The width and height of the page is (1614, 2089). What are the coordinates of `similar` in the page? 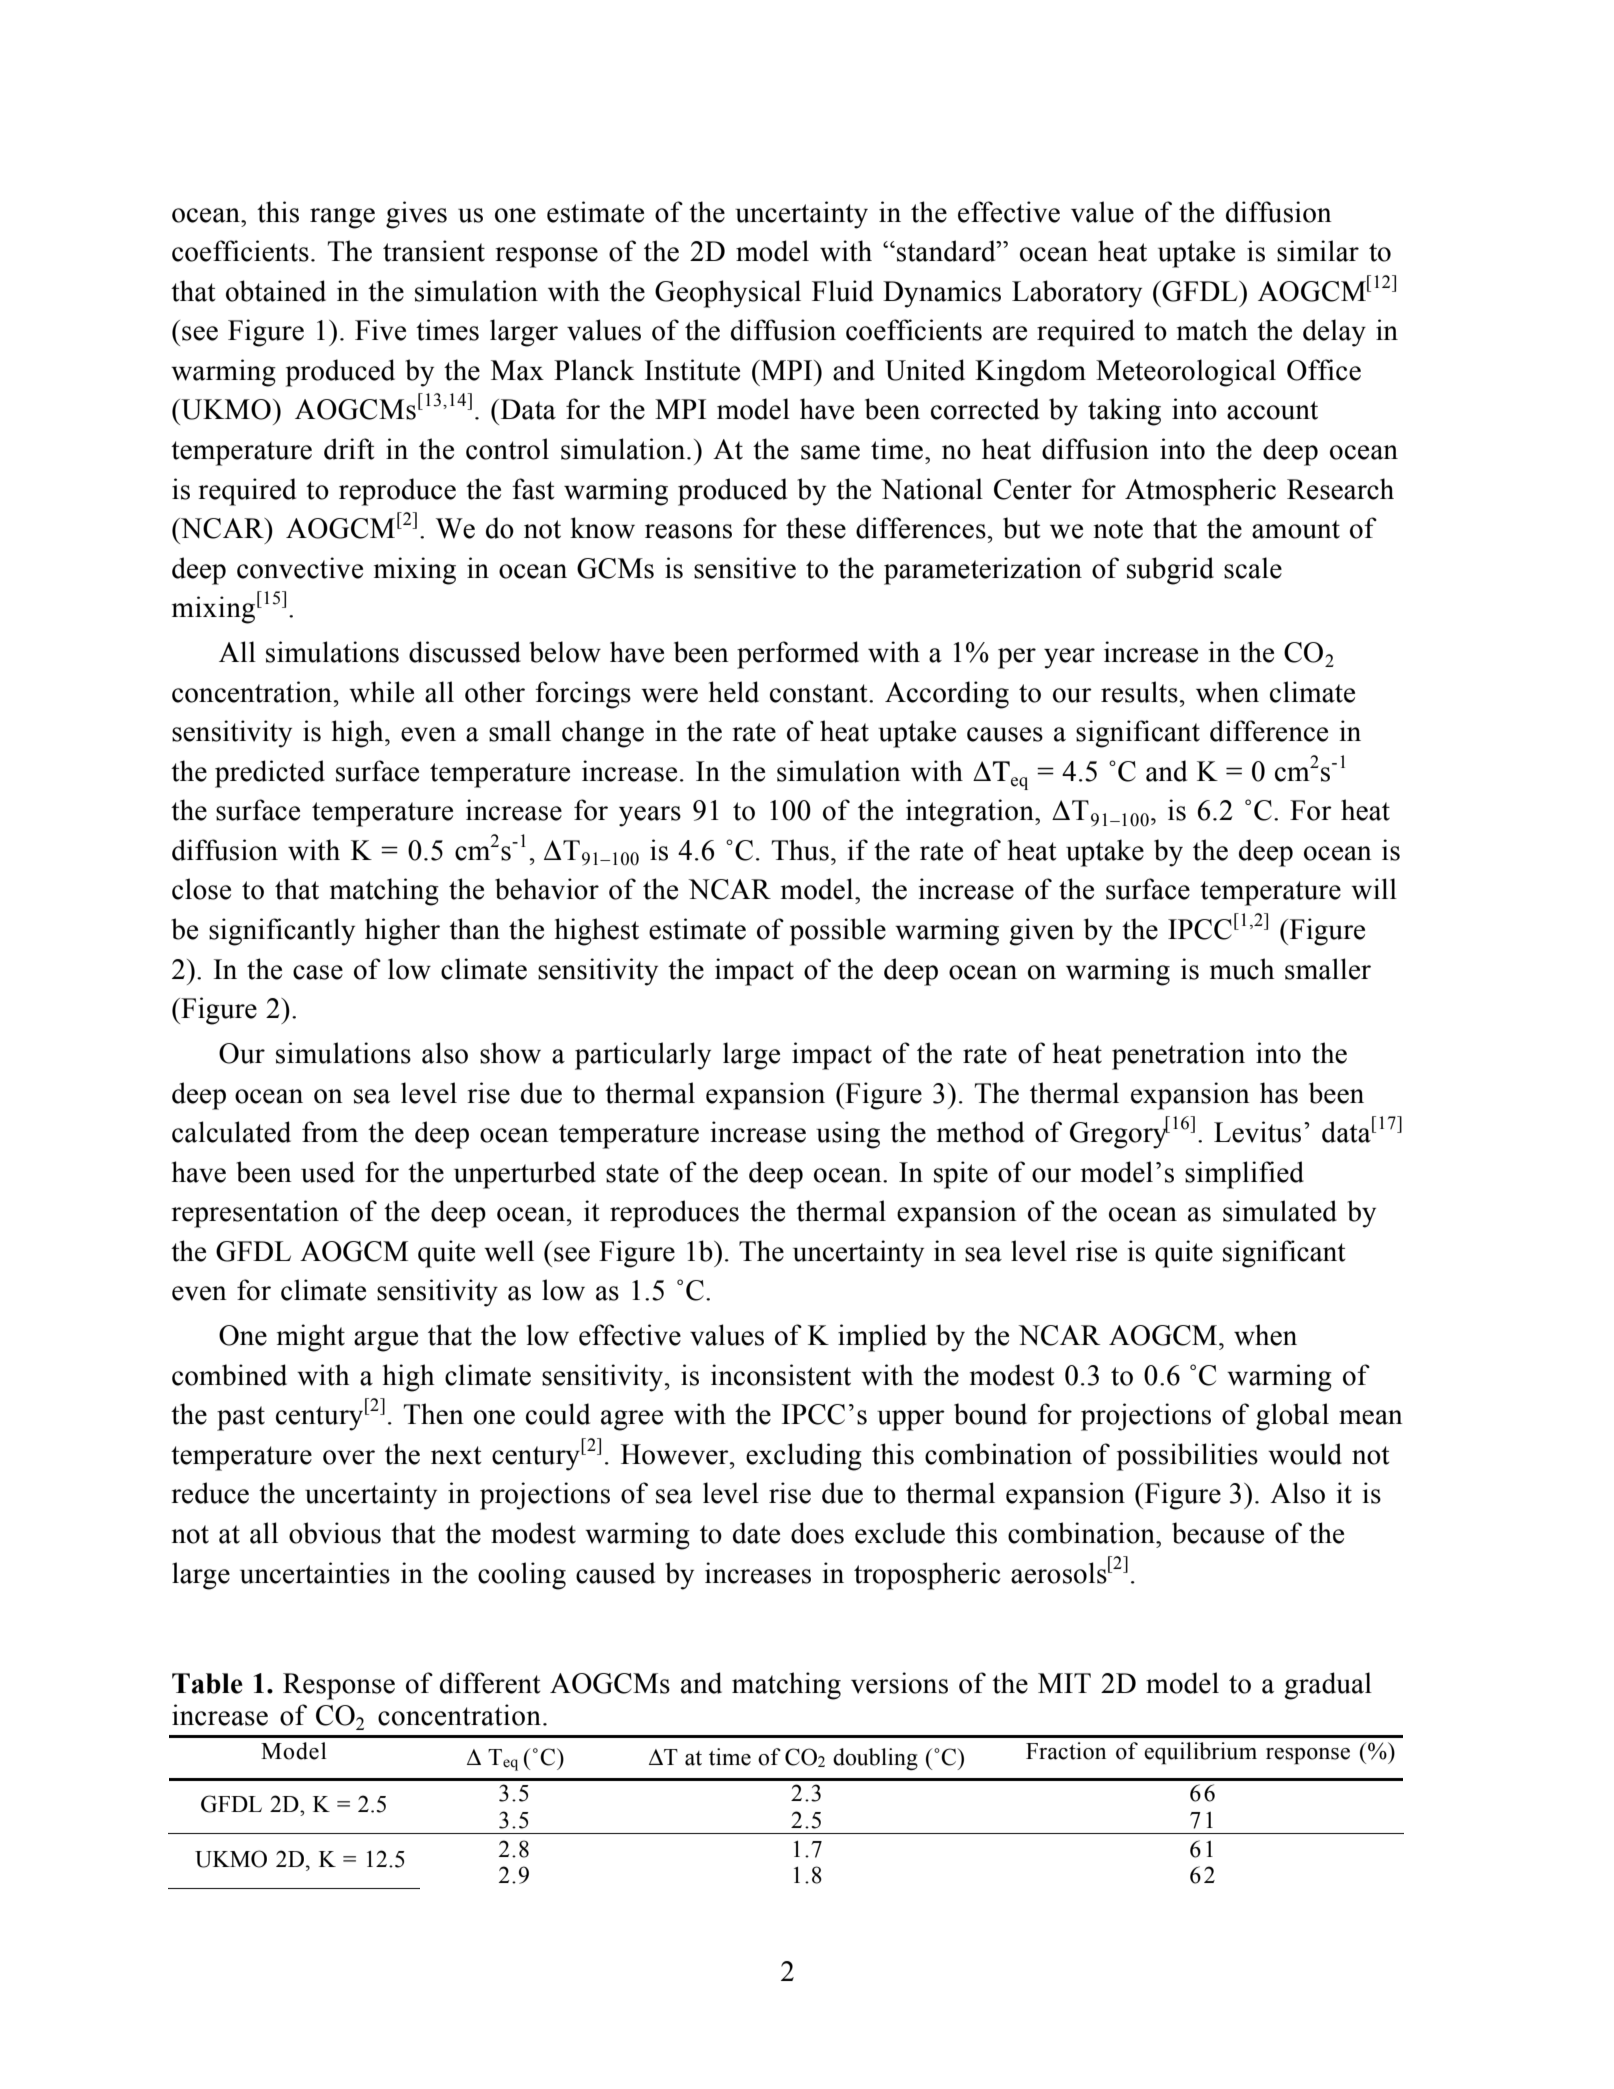 It's located at (1318, 251).
